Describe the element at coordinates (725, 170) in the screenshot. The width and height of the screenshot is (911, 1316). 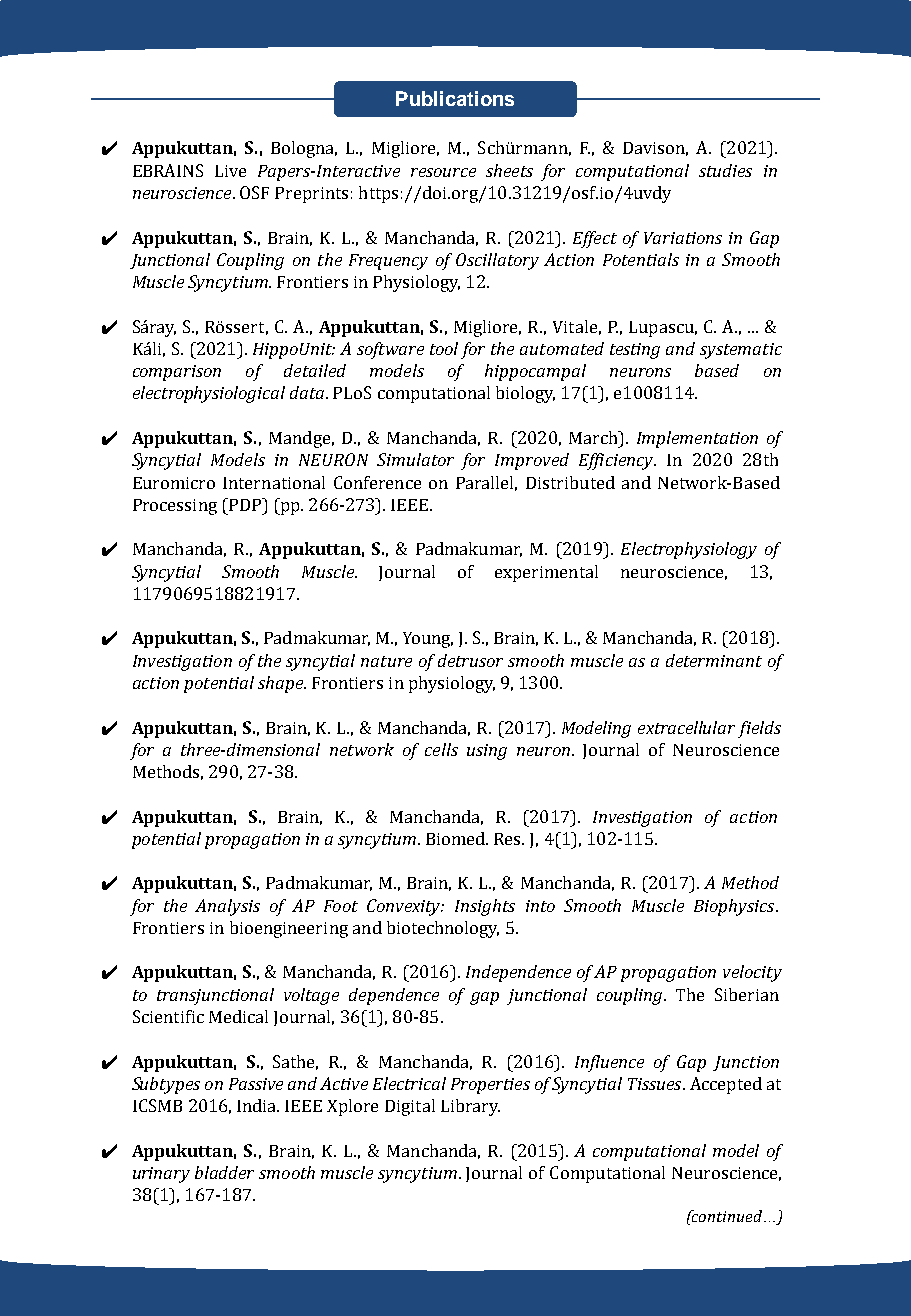
I see `studies` at that location.
